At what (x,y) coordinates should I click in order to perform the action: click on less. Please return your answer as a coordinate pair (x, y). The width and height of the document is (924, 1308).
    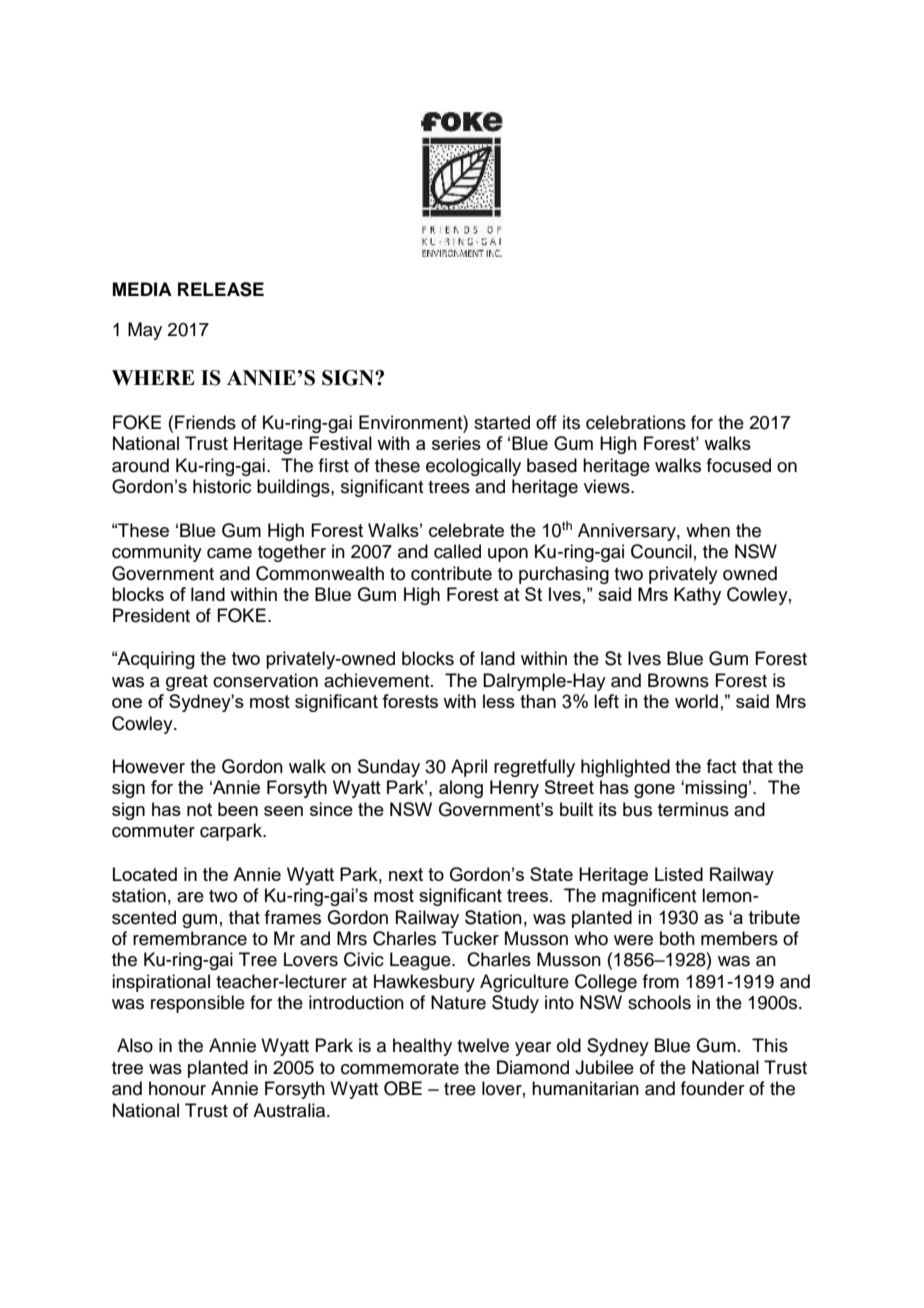
    Looking at the image, I should click on (499, 701).
